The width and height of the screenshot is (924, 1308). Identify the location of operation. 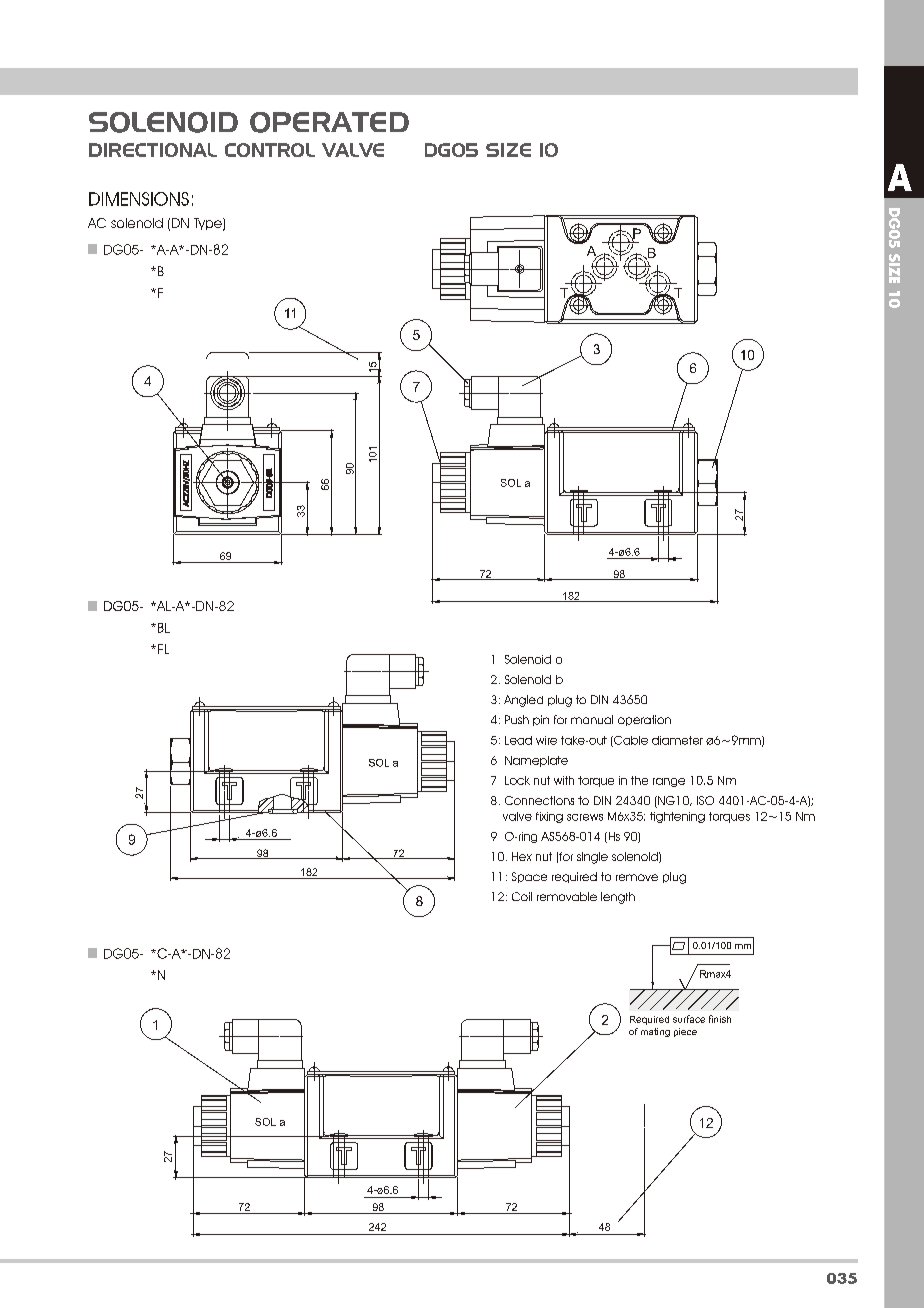
(644, 720).
